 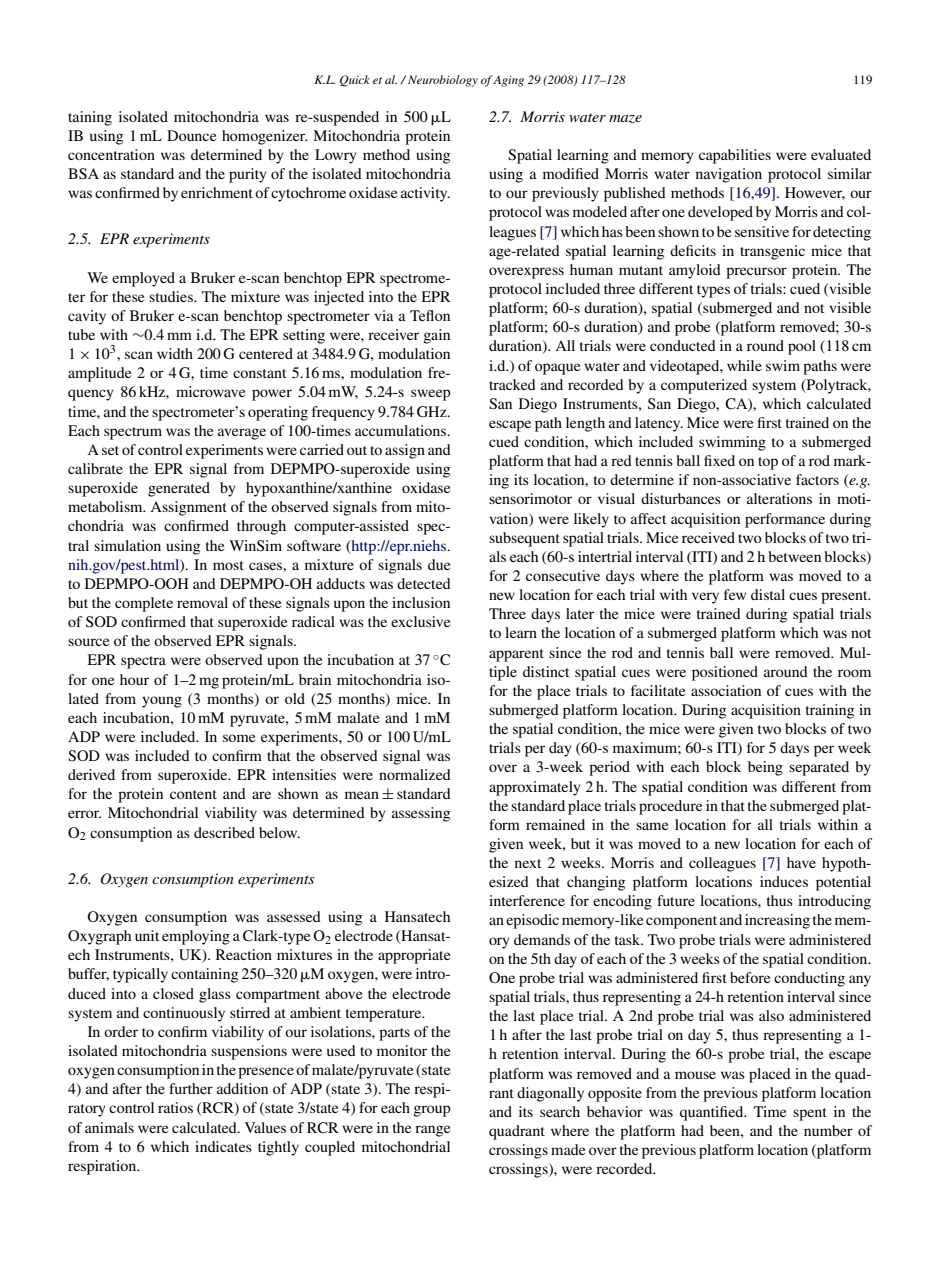 What do you see at coordinates (179, 489) in the page?
I see `generated` at bounding box center [179, 489].
